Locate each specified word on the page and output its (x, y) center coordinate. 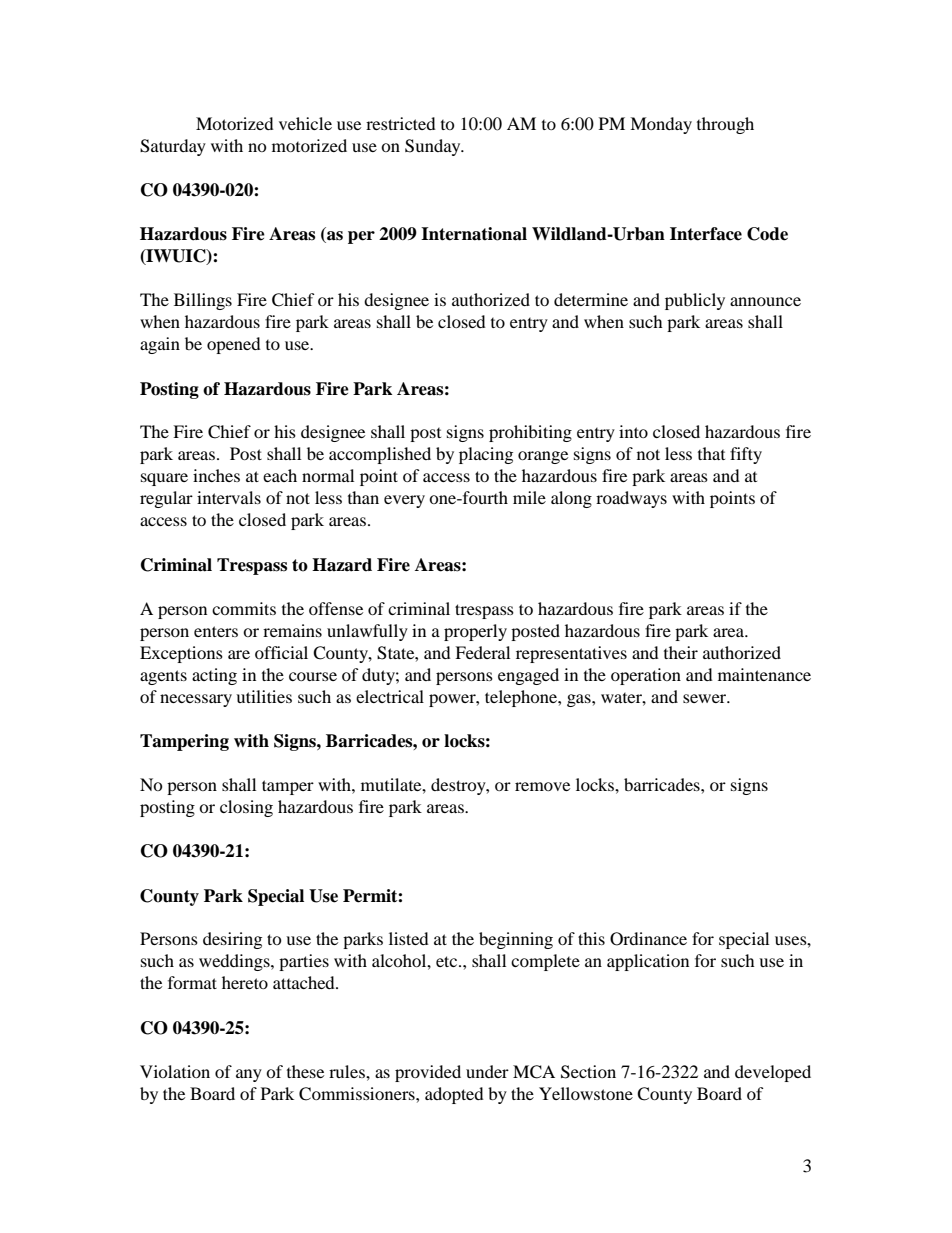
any (249, 1075)
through (725, 125)
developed (773, 1073)
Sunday (434, 147)
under (487, 1071)
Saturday (173, 147)
